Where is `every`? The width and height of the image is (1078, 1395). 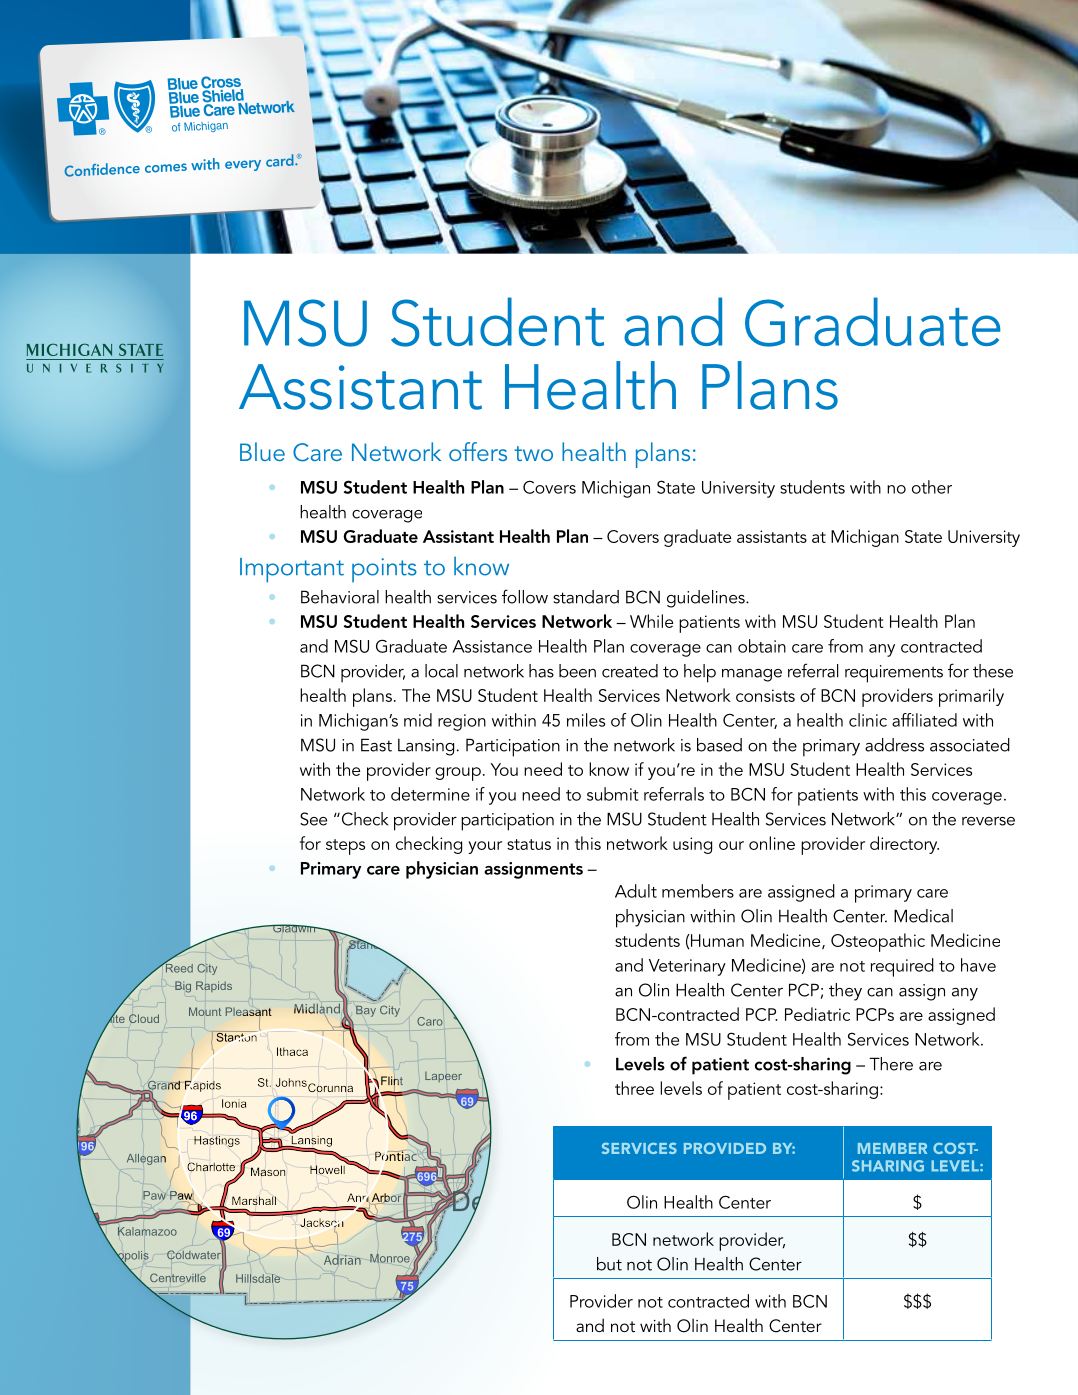 every is located at coordinates (243, 165).
